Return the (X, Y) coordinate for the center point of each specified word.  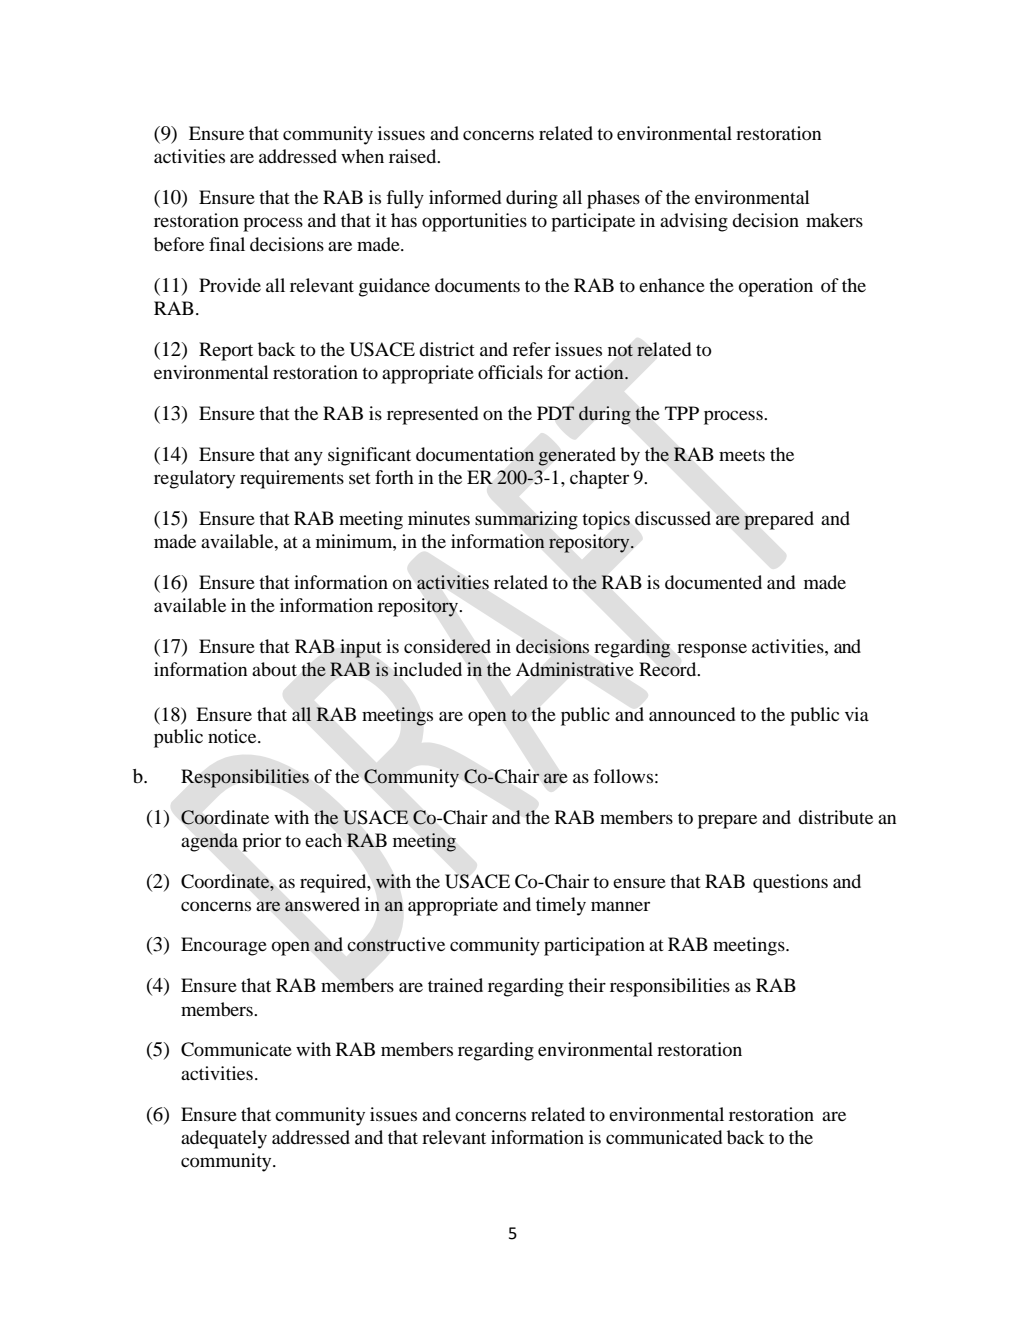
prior (261, 842)
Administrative (574, 669)
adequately (224, 1139)
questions (790, 883)
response (712, 650)
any (308, 458)
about (274, 669)
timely (561, 906)
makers (834, 220)
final (227, 244)
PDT (556, 413)
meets (742, 455)
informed (465, 197)
